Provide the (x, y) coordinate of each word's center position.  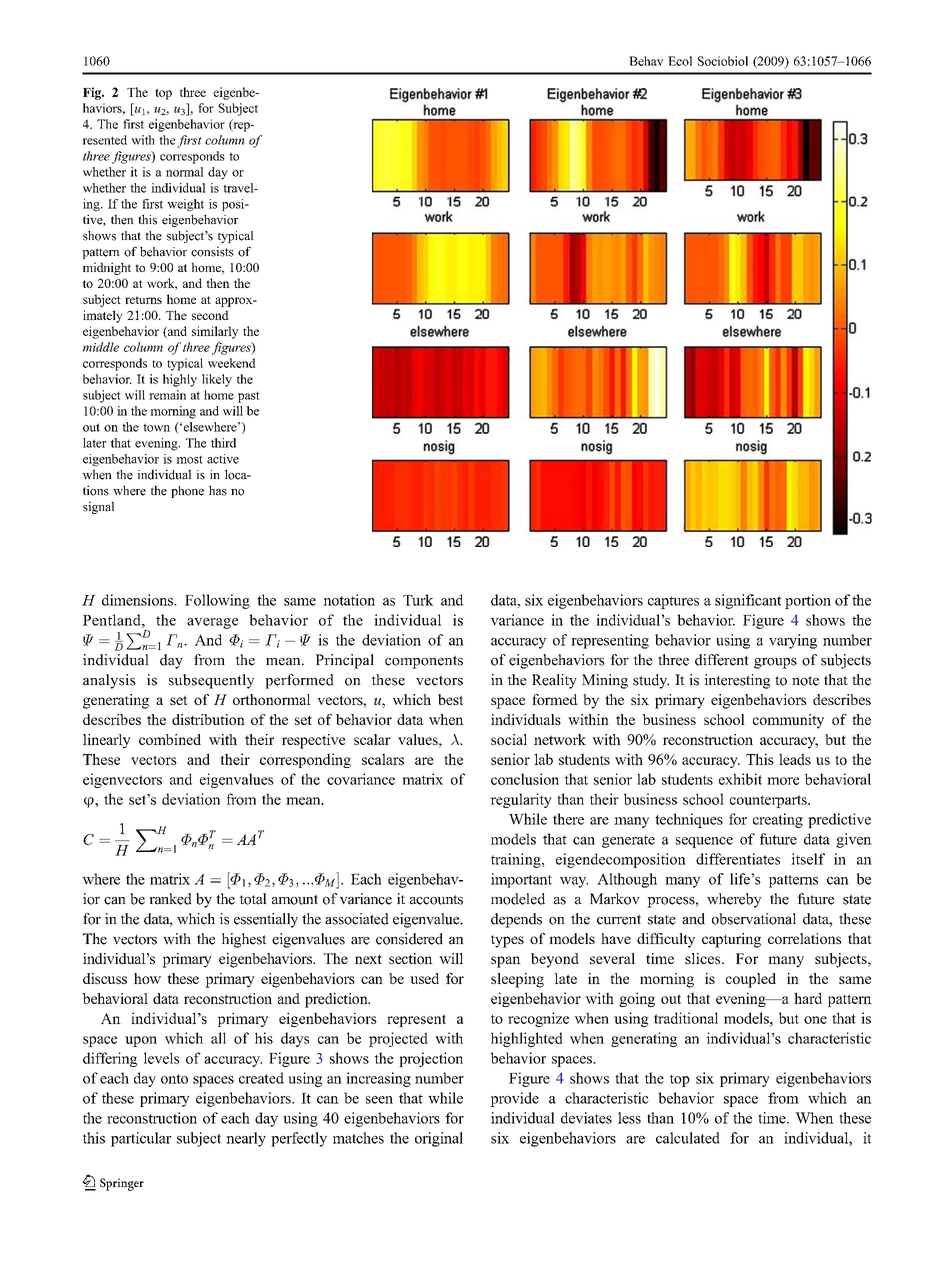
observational (754, 919)
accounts (436, 900)
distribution (208, 719)
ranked (170, 899)
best (451, 699)
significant (748, 601)
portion (808, 601)
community (788, 721)
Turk (418, 600)
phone (187, 492)
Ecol (680, 61)
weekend (232, 363)
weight (185, 205)
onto (174, 1079)
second (210, 315)
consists (212, 251)
